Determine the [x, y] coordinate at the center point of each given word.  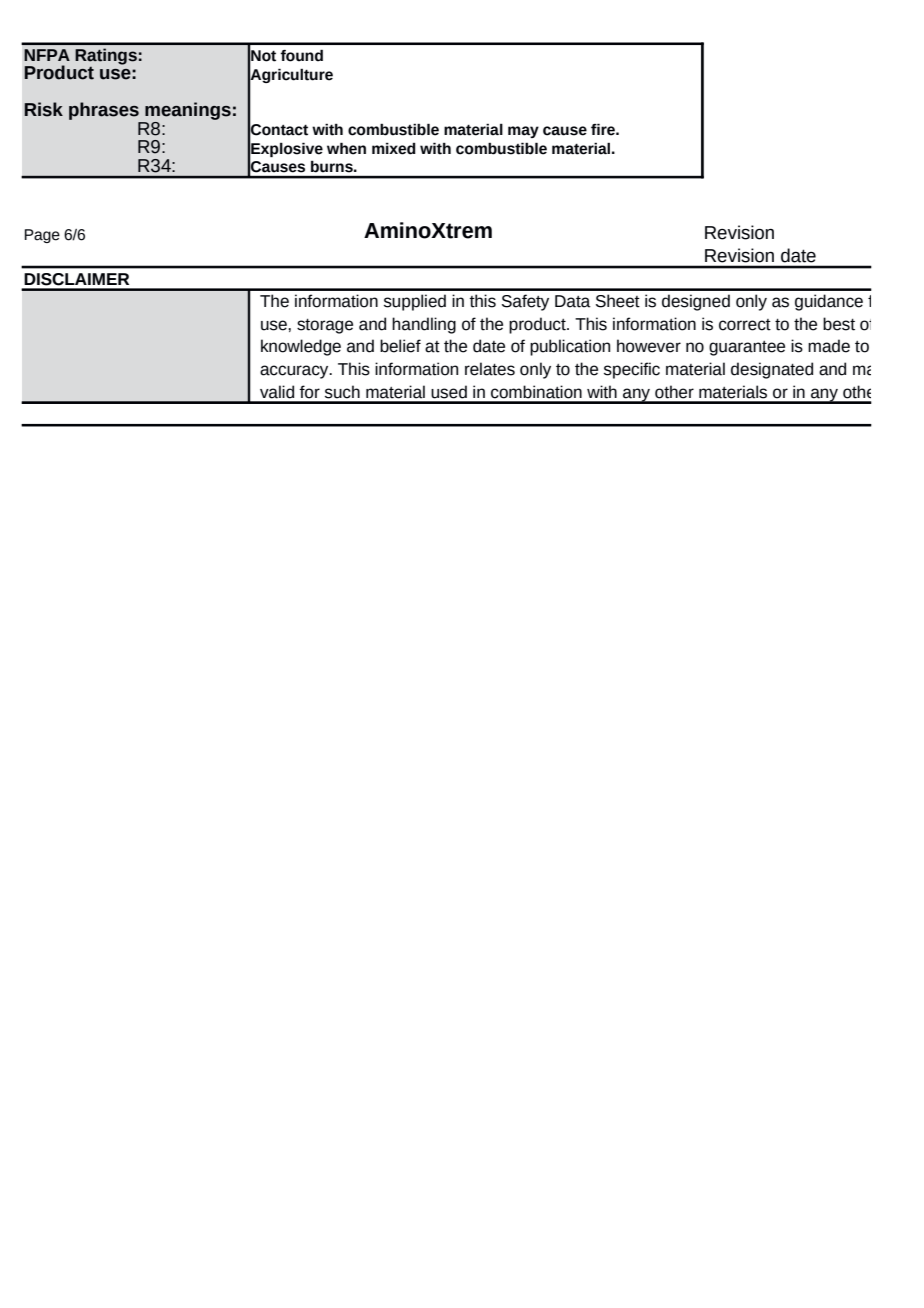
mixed [394, 148]
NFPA [47, 55]
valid [277, 392]
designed [696, 302]
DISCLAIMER [77, 279]
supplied [415, 302]
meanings [188, 111]
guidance [829, 302]
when [346, 148]
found [302, 55]
